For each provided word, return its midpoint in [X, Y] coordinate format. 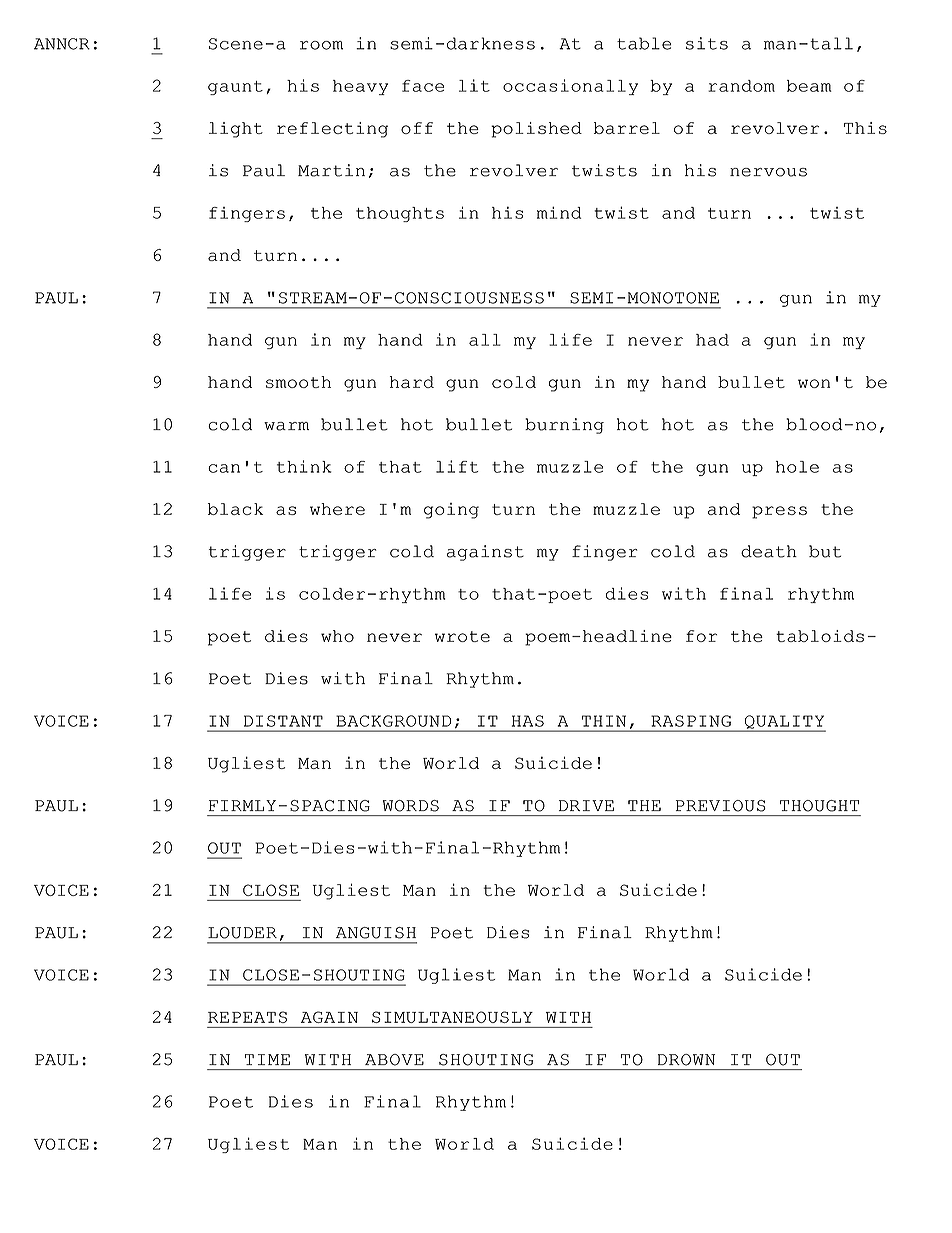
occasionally [570, 87]
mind [559, 212]
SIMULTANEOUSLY [452, 1017]
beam [809, 86]
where [337, 509]
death [769, 551]
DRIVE [586, 805]
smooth [298, 382]
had [712, 340]
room [321, 45]
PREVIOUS [721, 806]
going [451, 511]
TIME [267, 1059]
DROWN [686, 1060]
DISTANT [283, 721]
